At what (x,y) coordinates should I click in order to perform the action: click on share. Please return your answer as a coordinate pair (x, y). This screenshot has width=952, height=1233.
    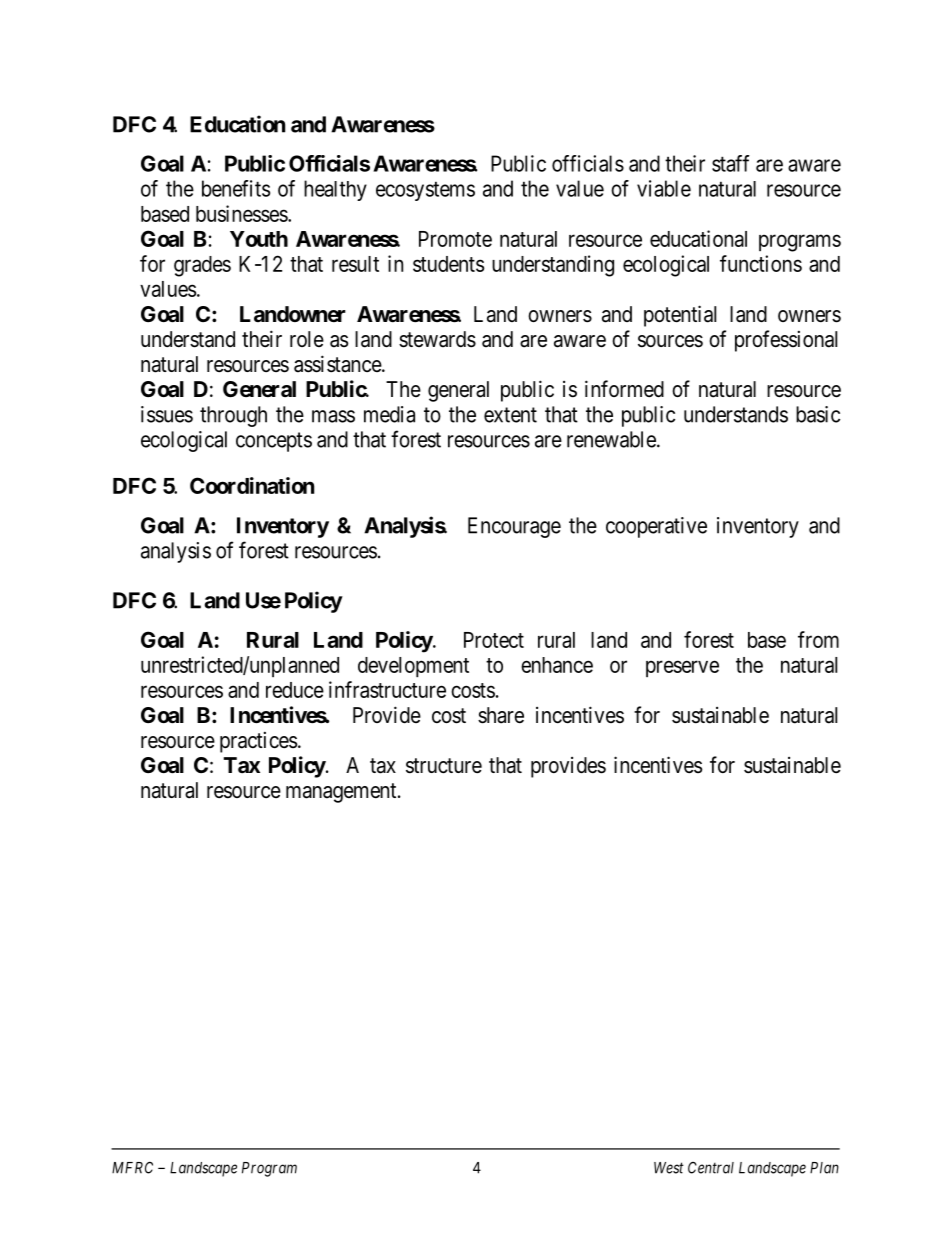
    Looking at the image, I should click on (501, 715).
